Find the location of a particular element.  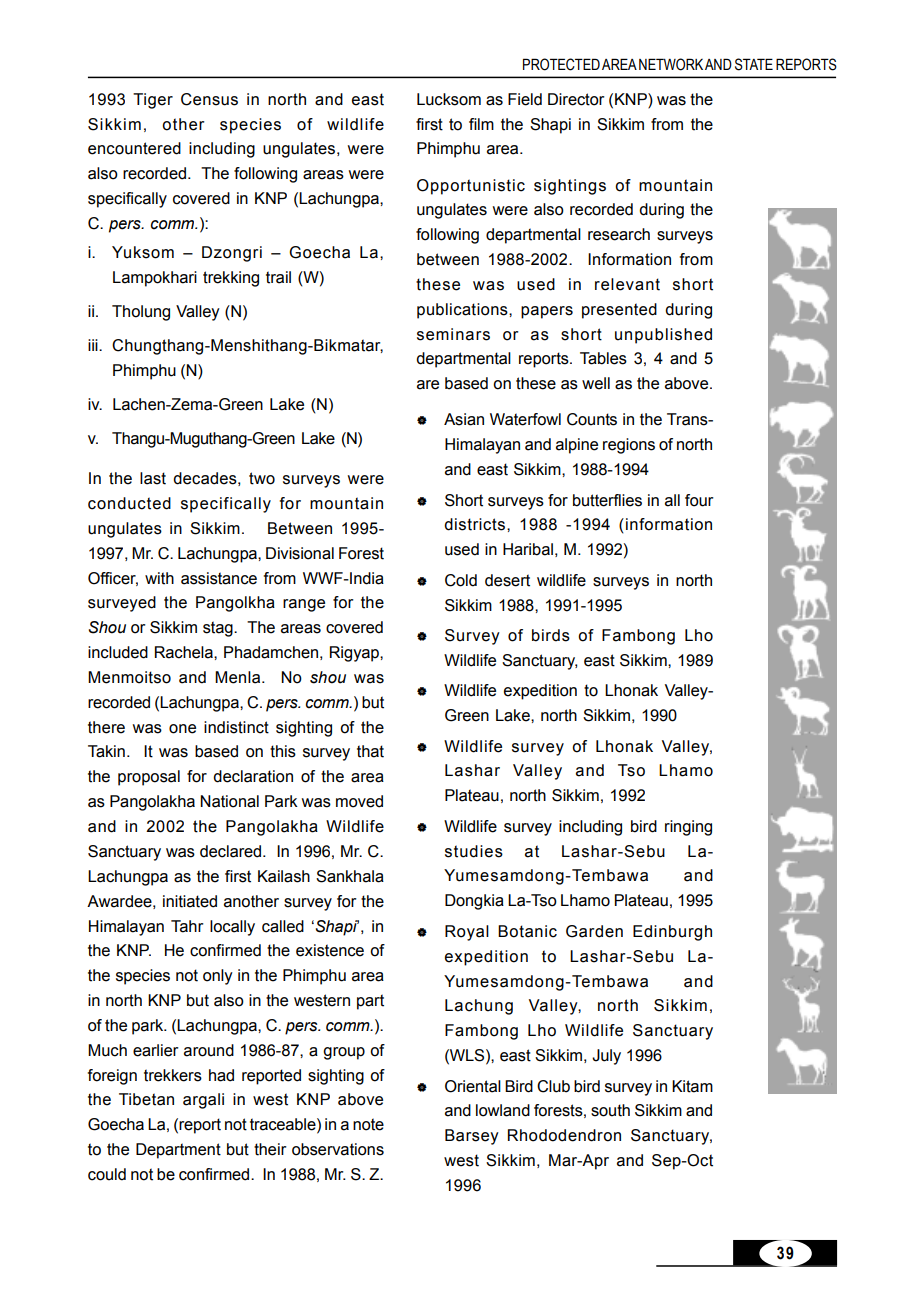

note is located at coordinates (368, 1124).
